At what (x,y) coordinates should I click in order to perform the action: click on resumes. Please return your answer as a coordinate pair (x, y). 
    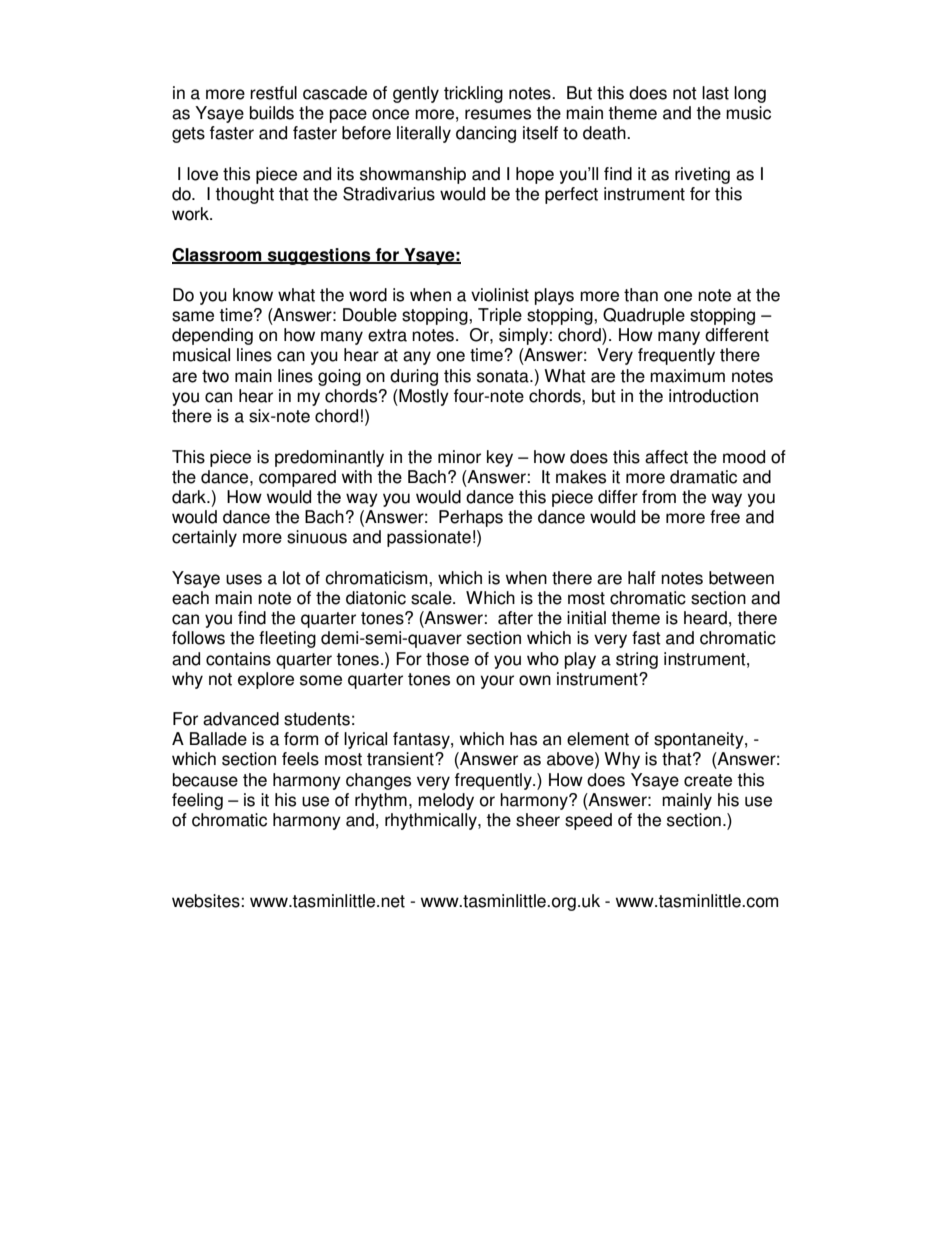
    Looking at the image, I should click on (498, 114).
